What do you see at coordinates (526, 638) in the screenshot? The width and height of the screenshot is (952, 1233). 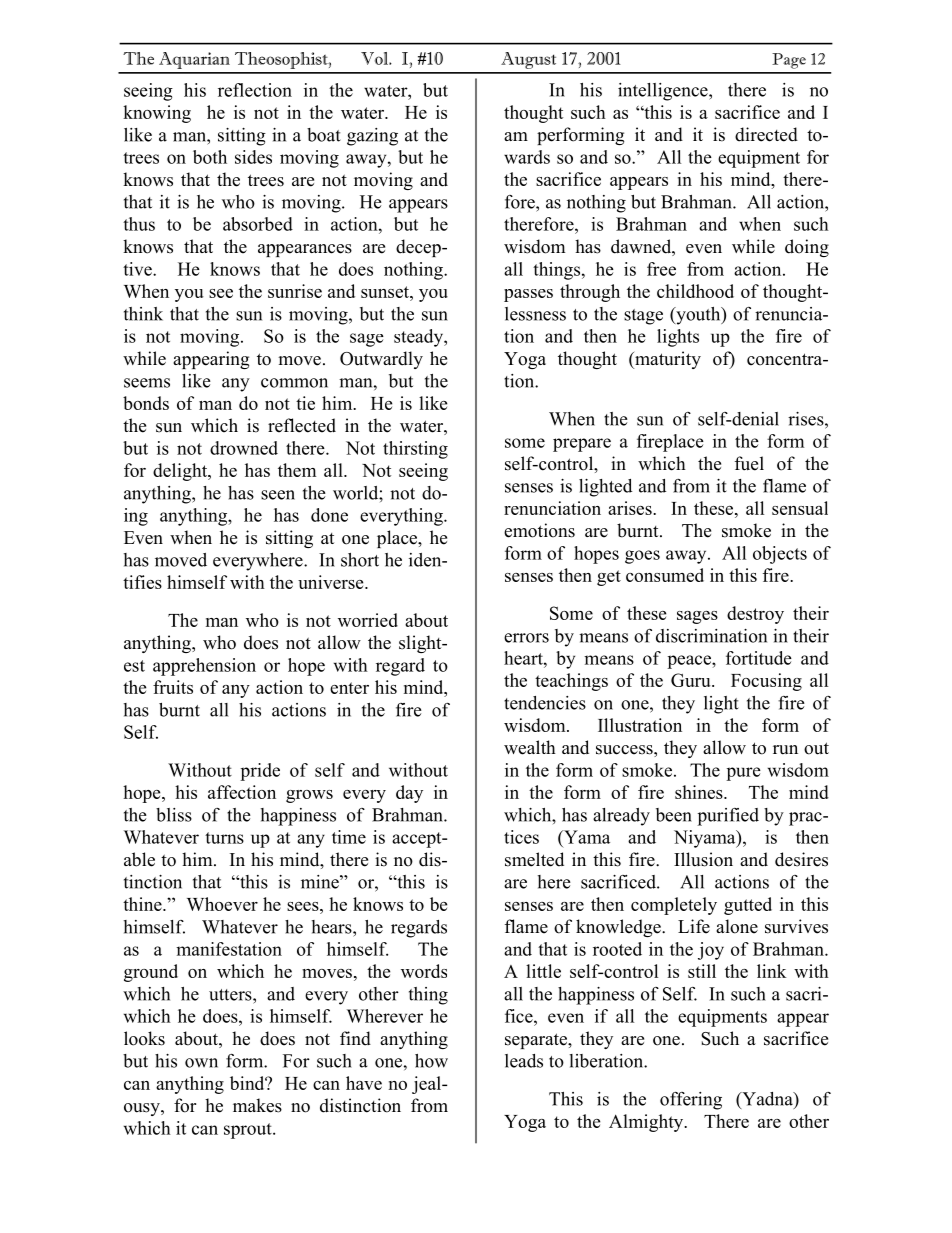 I see `errors` at bounding box center [526, 638].
